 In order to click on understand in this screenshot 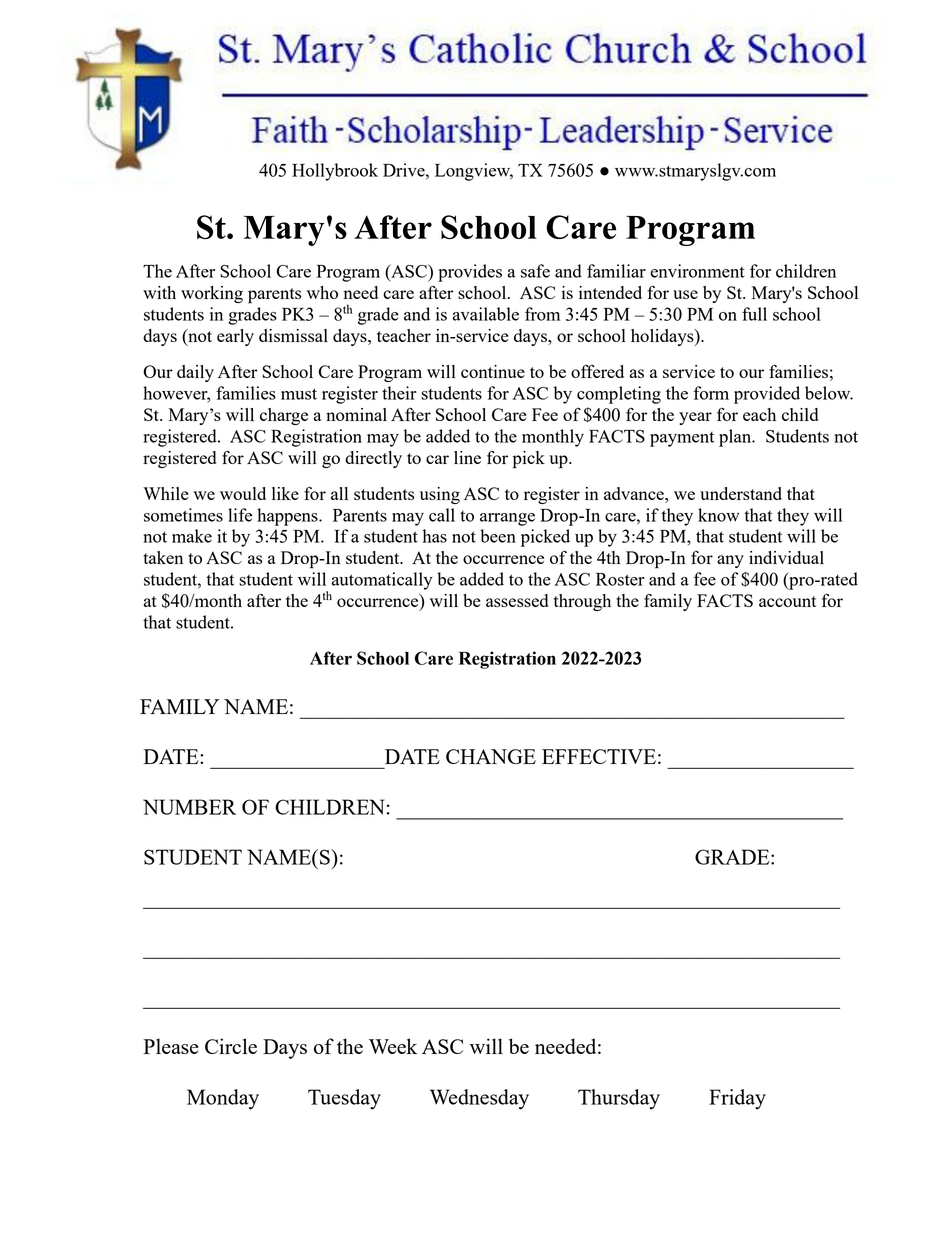, I will do `click(741, 493)`.
